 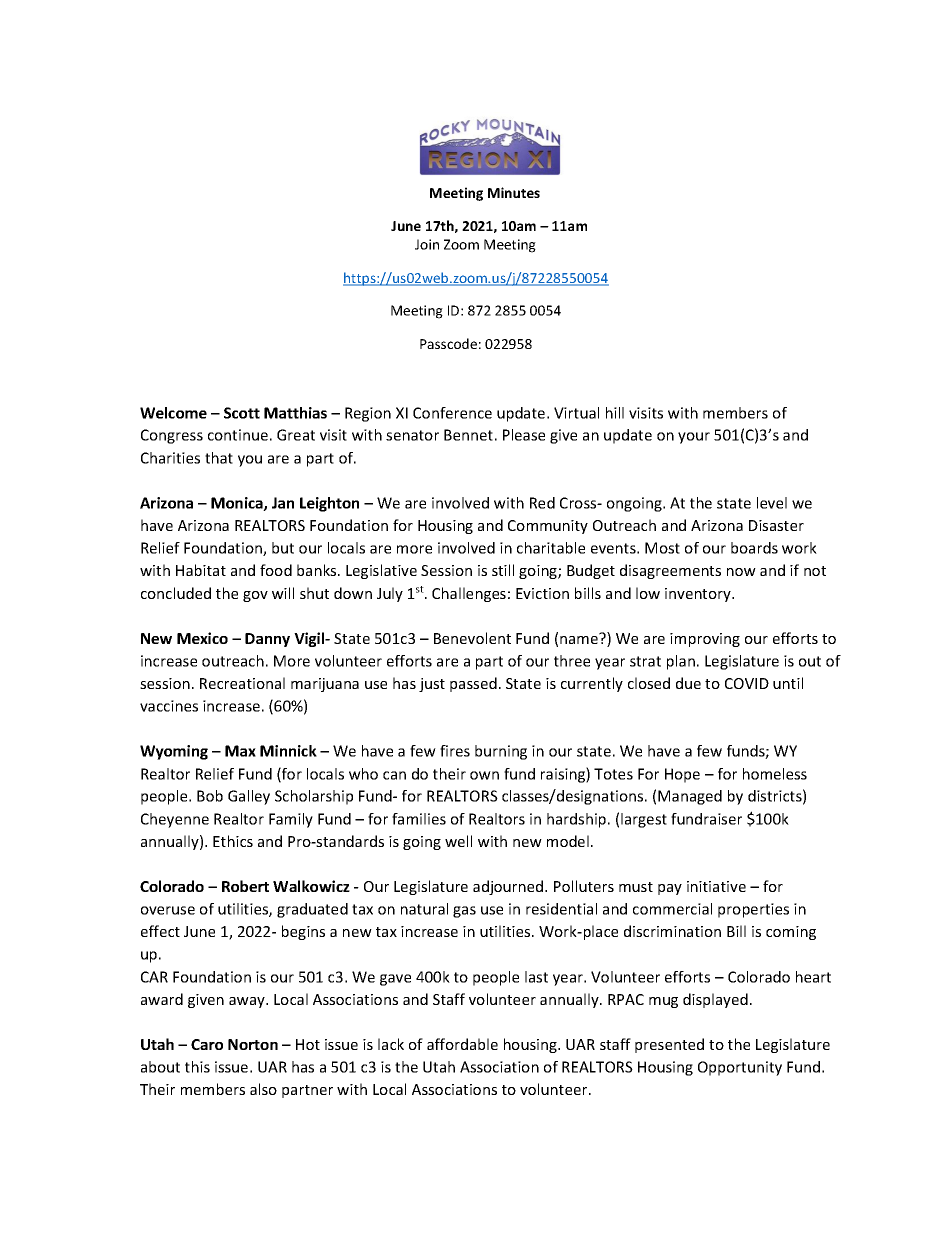 What do you see at coordinates (267, 640) in the image?
I see `Danny` at bounding box center [267, 640].
